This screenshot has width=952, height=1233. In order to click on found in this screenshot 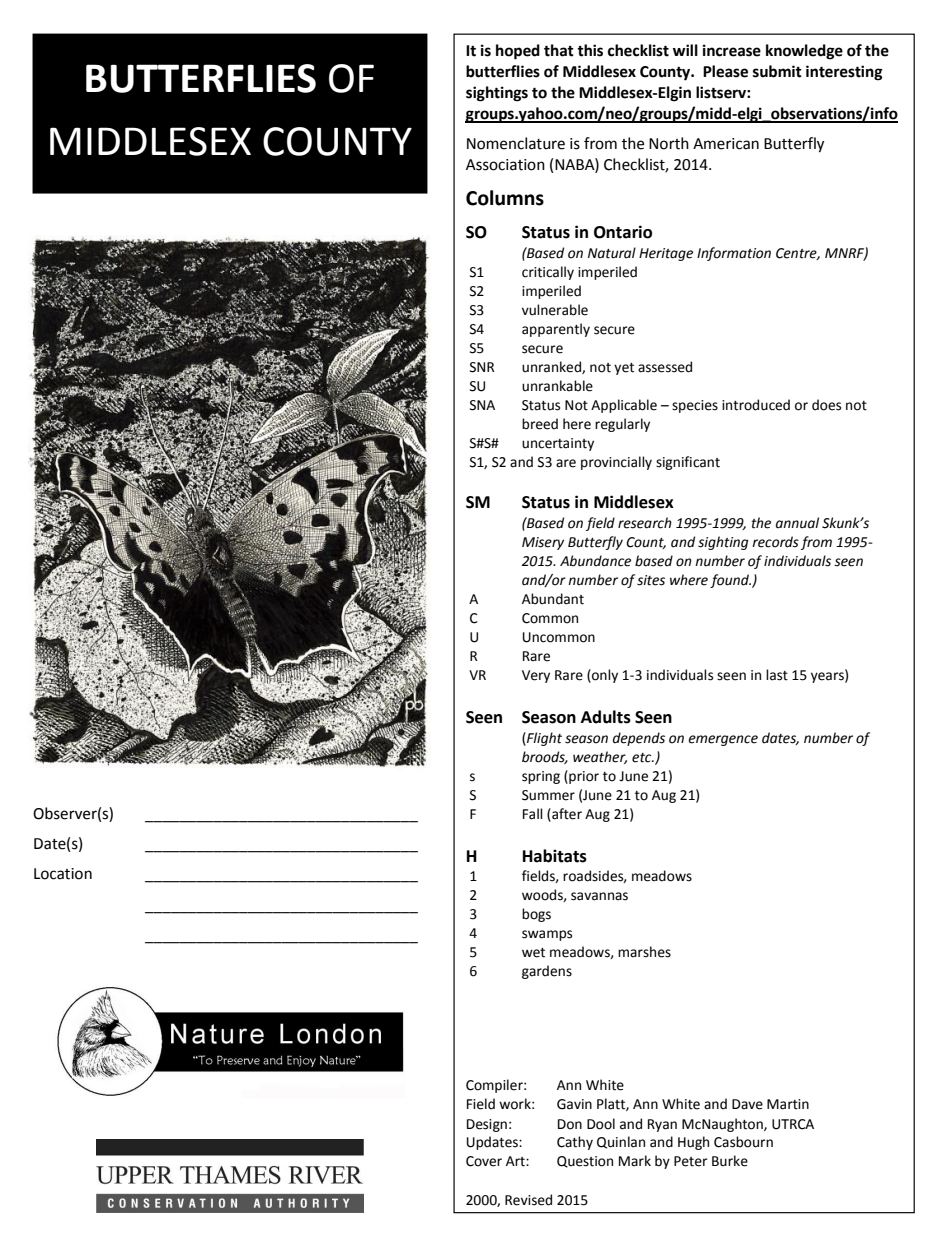, I will do `click(730, 581)`.
